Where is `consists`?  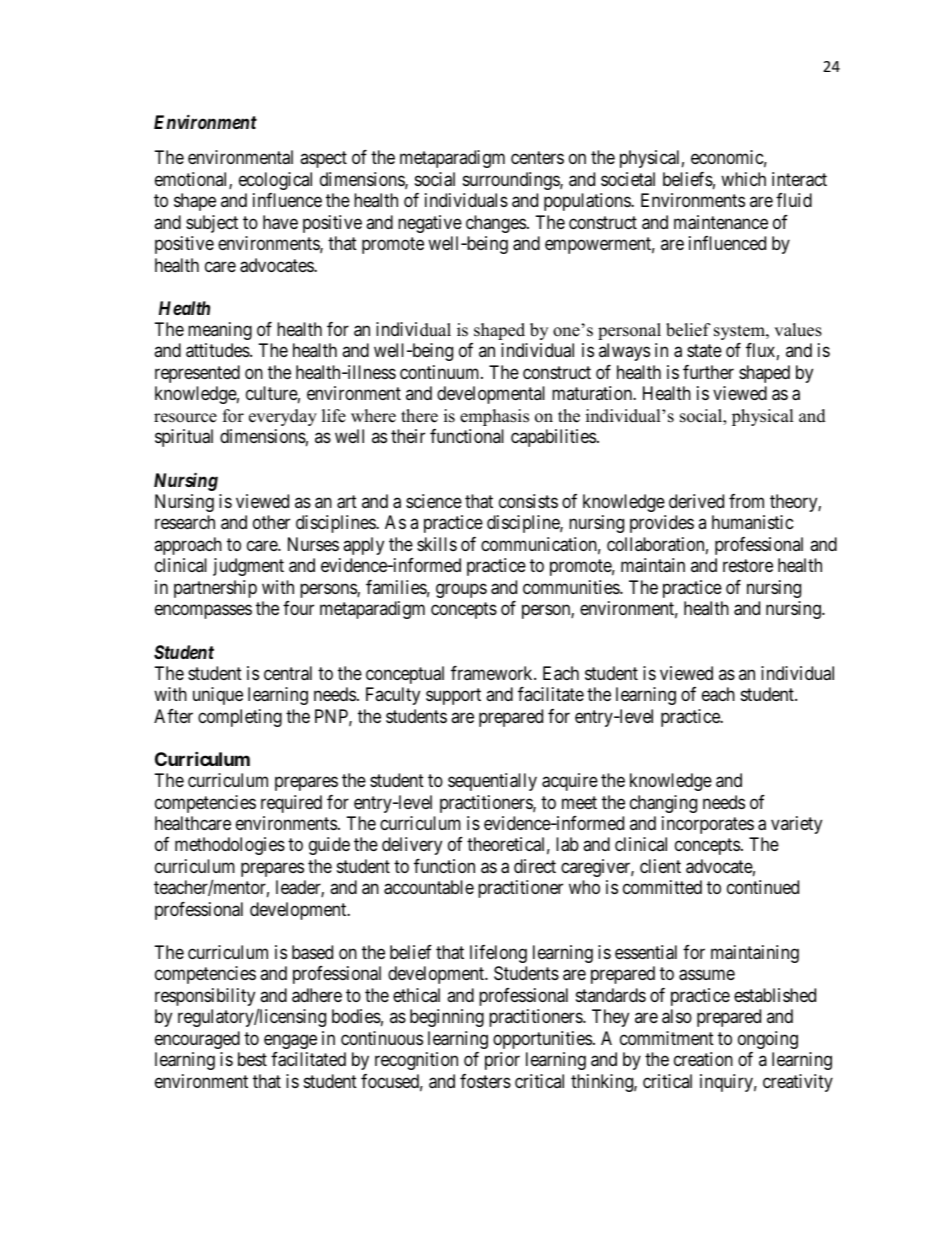
consists is located at coordinates (528, 501).
